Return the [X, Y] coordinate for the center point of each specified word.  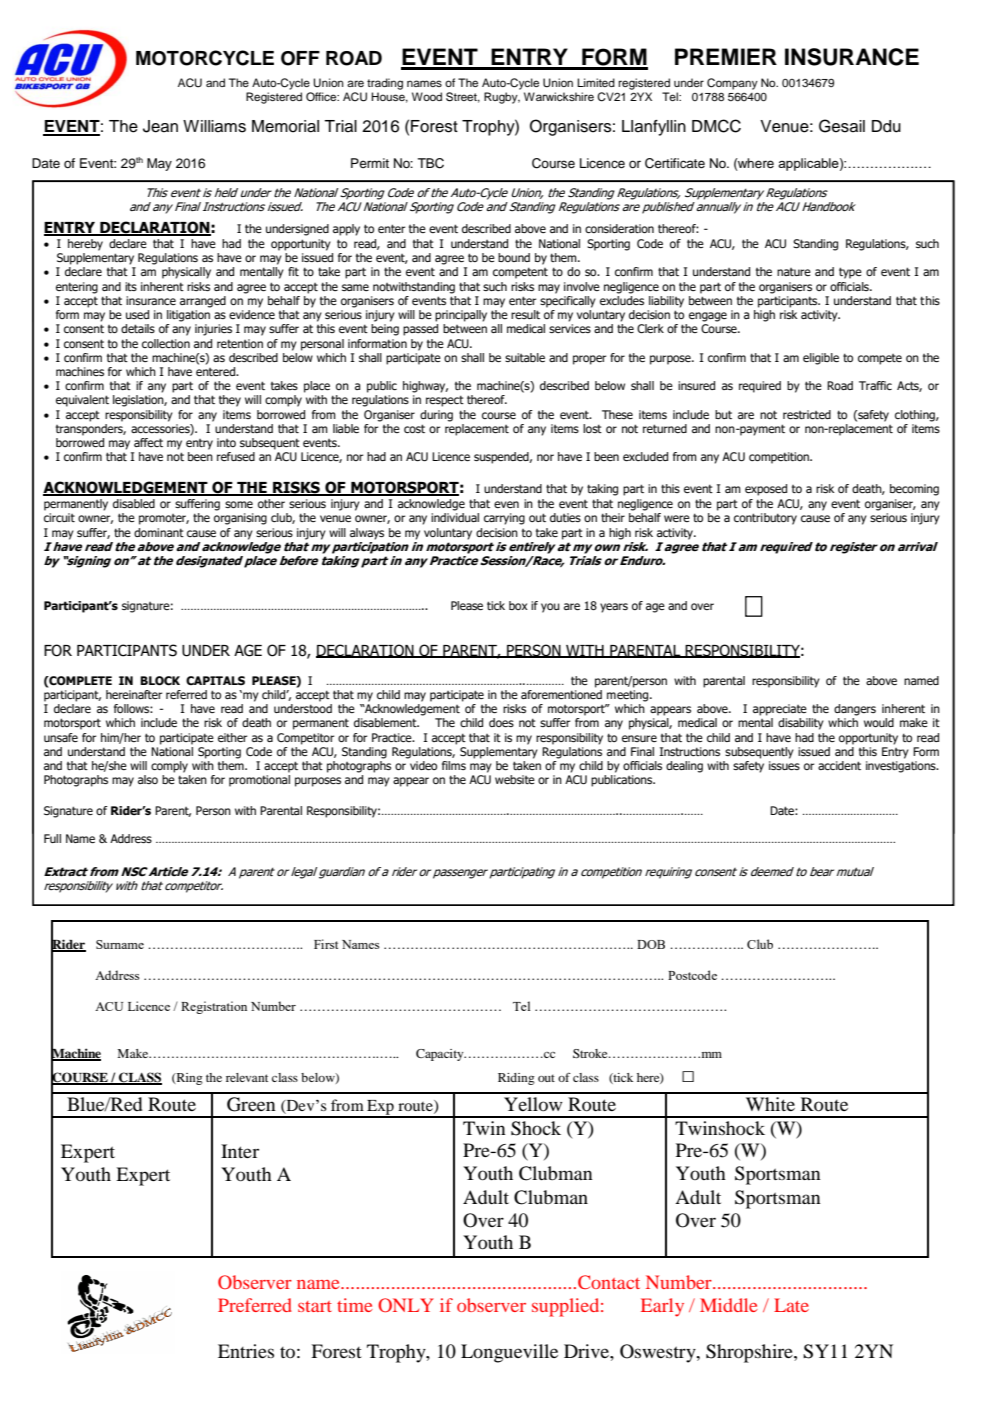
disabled [134, 503]
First [326, 944]
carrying [504, 519]
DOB [651, 944]
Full [52, 838]
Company [732, 84]
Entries [246, 1351]
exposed [766, 490]
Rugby [502, 98]
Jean [160, 126]
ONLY [406, 1305]
